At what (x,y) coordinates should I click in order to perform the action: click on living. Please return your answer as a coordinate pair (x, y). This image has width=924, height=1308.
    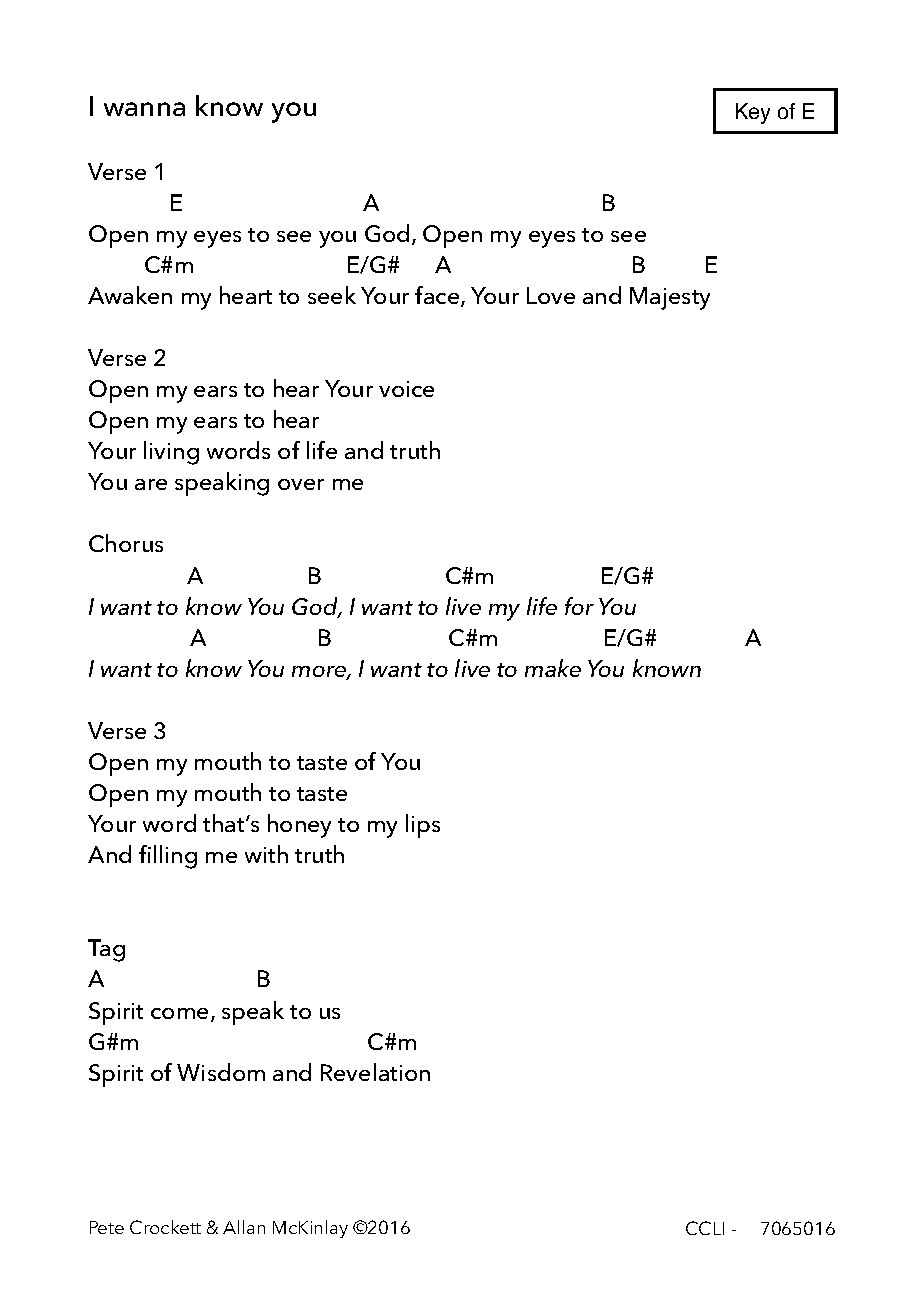
    Looking at the image, I should click on (171, 453).
